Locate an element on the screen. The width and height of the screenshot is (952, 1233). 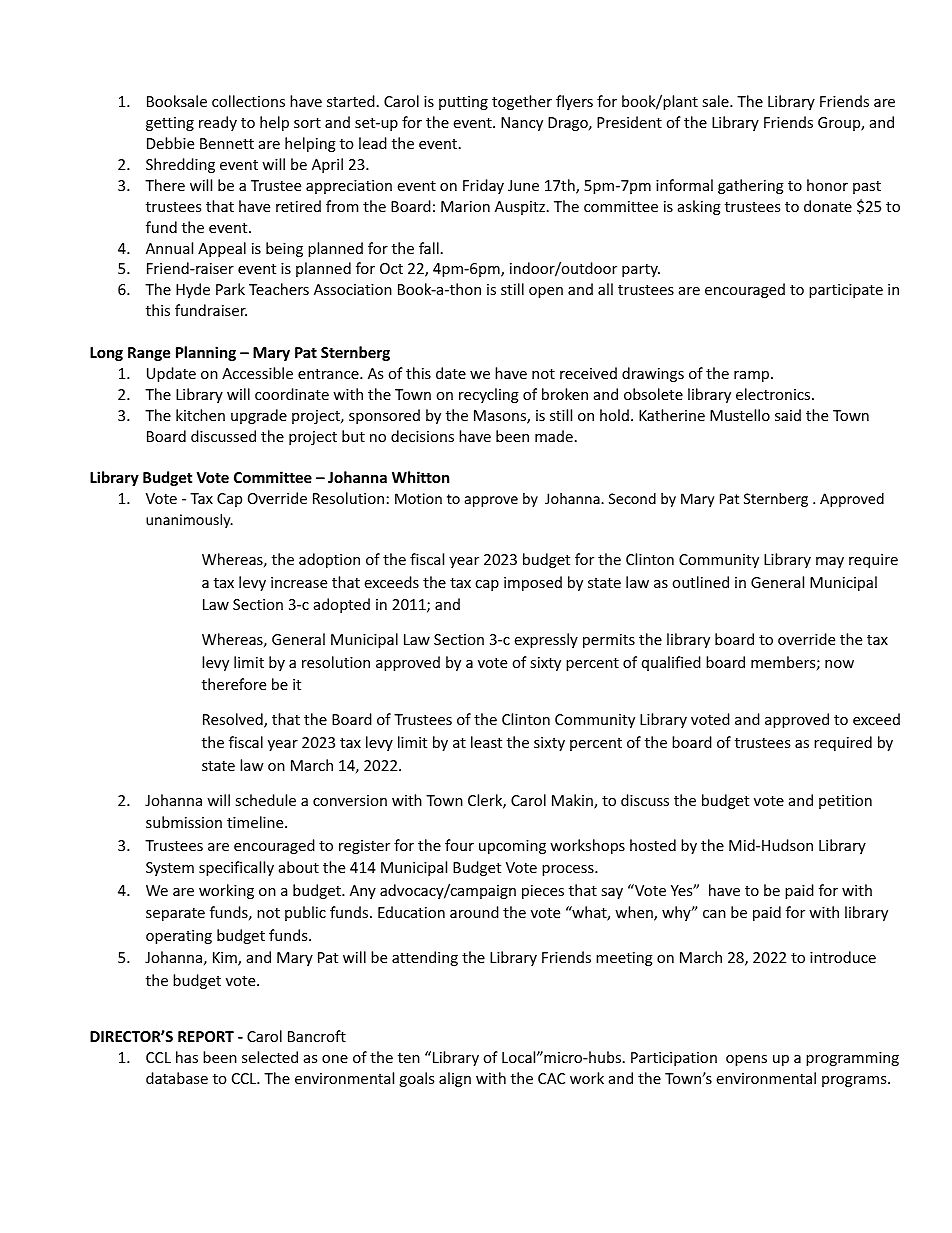
ready is located at coordinates (218, 123).
